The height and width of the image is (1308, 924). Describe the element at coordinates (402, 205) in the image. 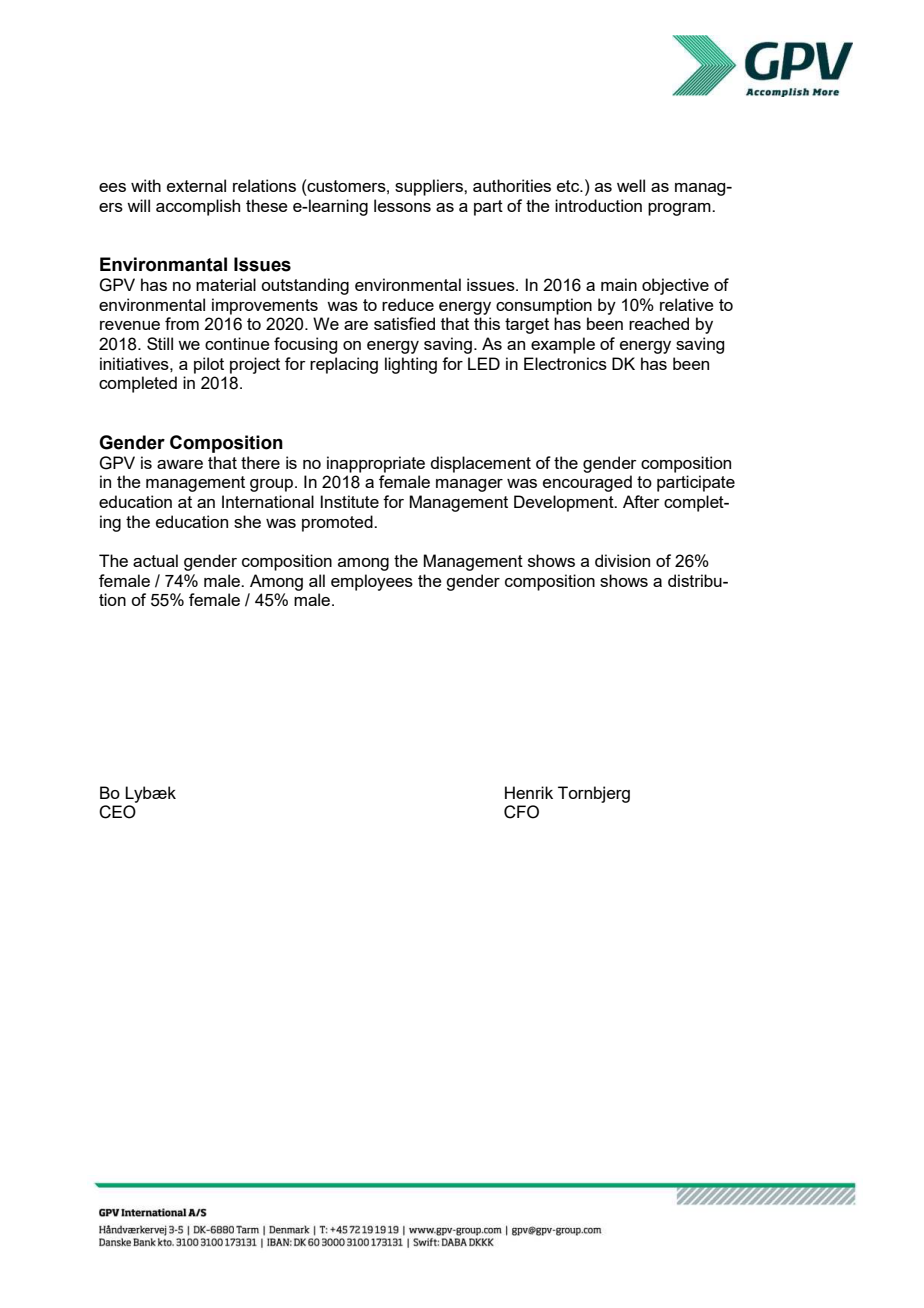

I see `lessons` at that location.
